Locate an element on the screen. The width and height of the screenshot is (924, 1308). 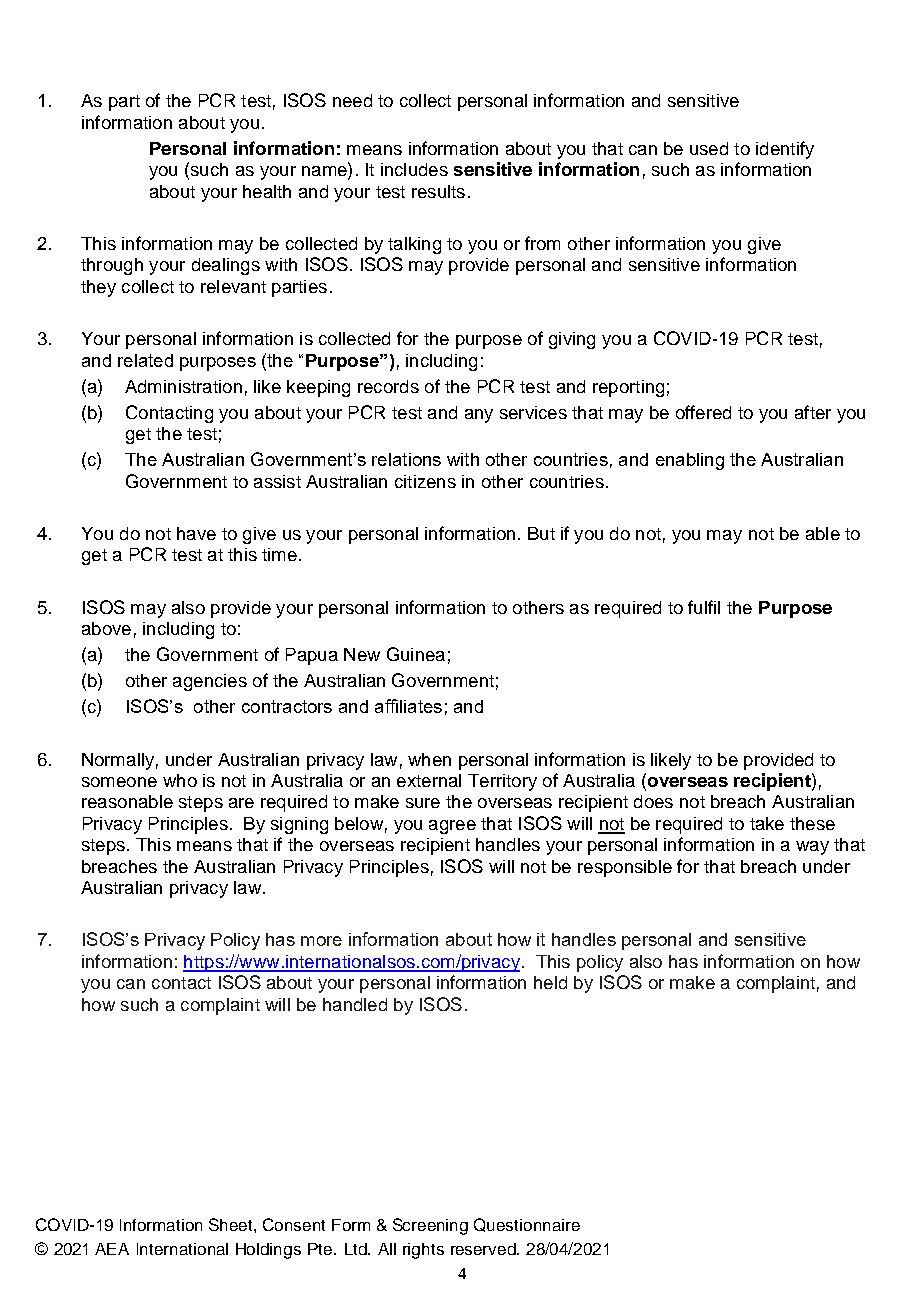
includes is located at coordinates (414, 169).
